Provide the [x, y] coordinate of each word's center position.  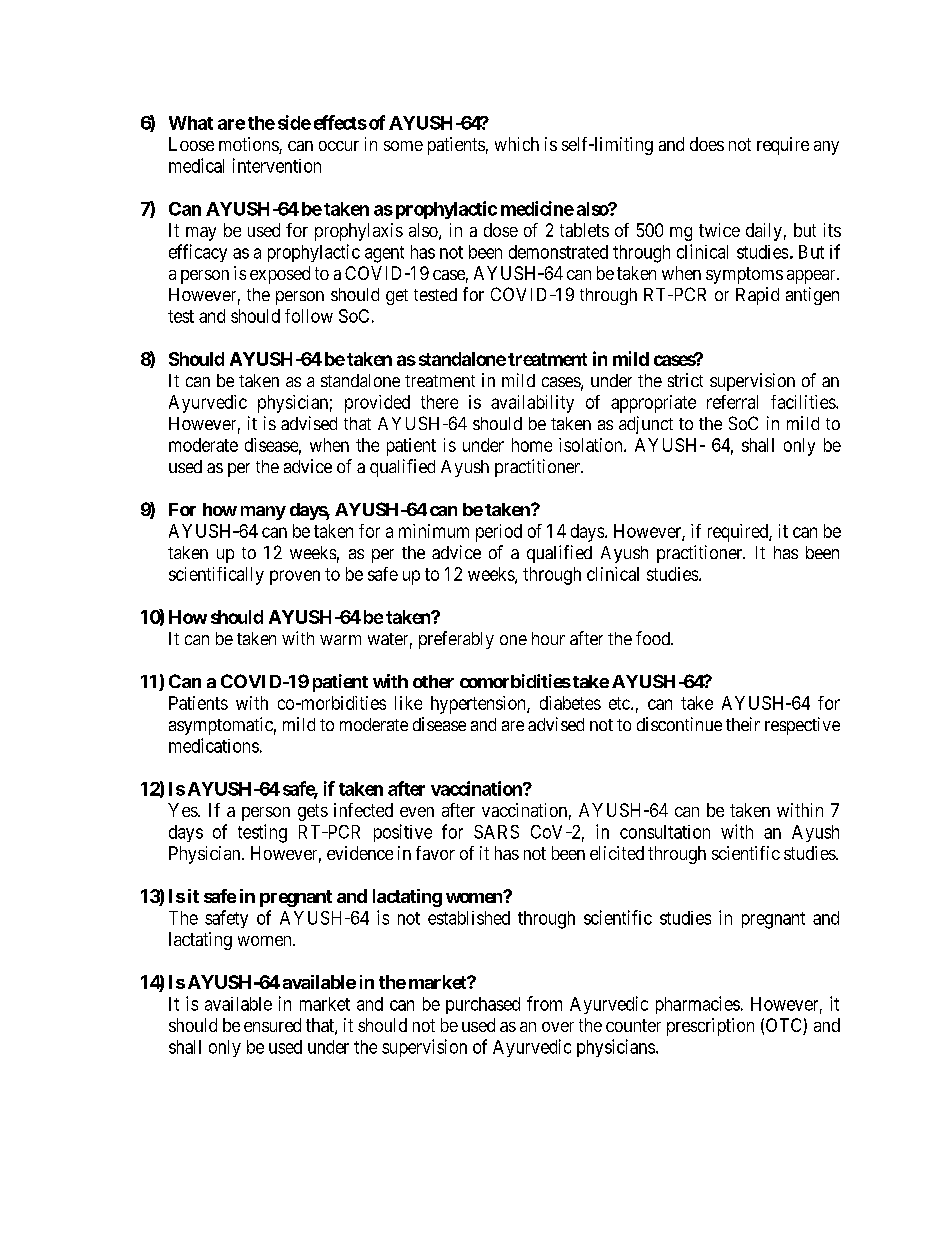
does [707, 144]
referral [732, 402]
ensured [272, 1025]
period [499, 533]
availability [532, 404]
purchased [483, 1005]
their [743, 724]
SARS [496, 832]
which [517, 144]
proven [295, 577]
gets [313, 812]
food [654, 638]
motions [249, 145]
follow [309, 316]
